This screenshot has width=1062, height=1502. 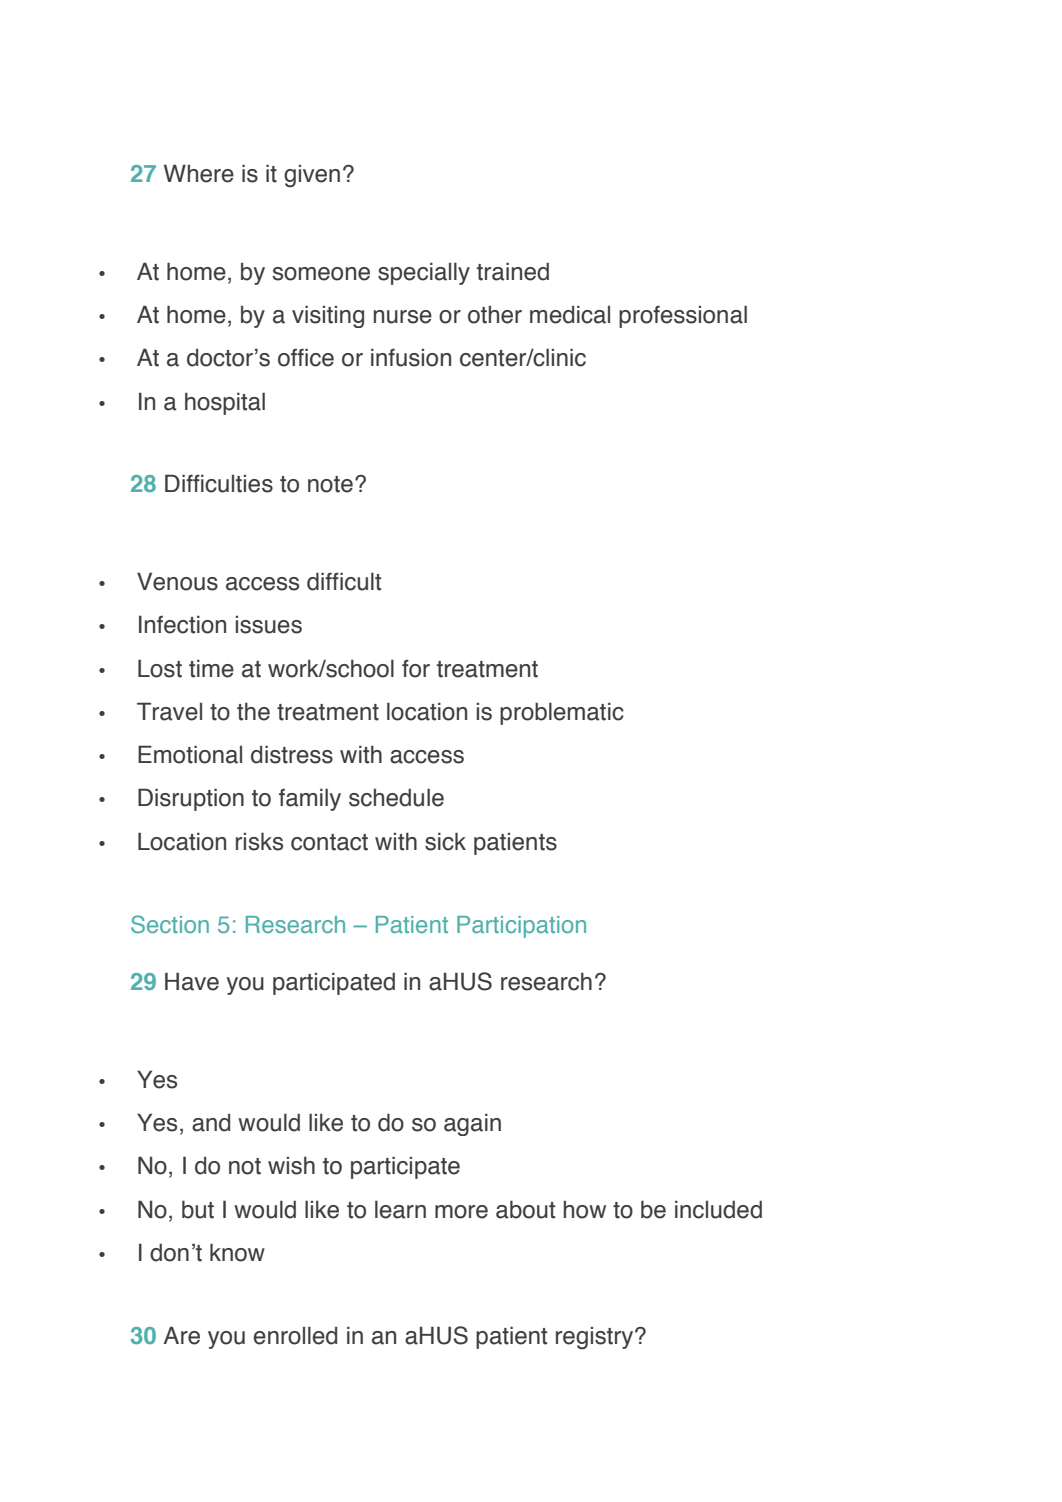 I want to click on included, so click(x=718, y=1209).
